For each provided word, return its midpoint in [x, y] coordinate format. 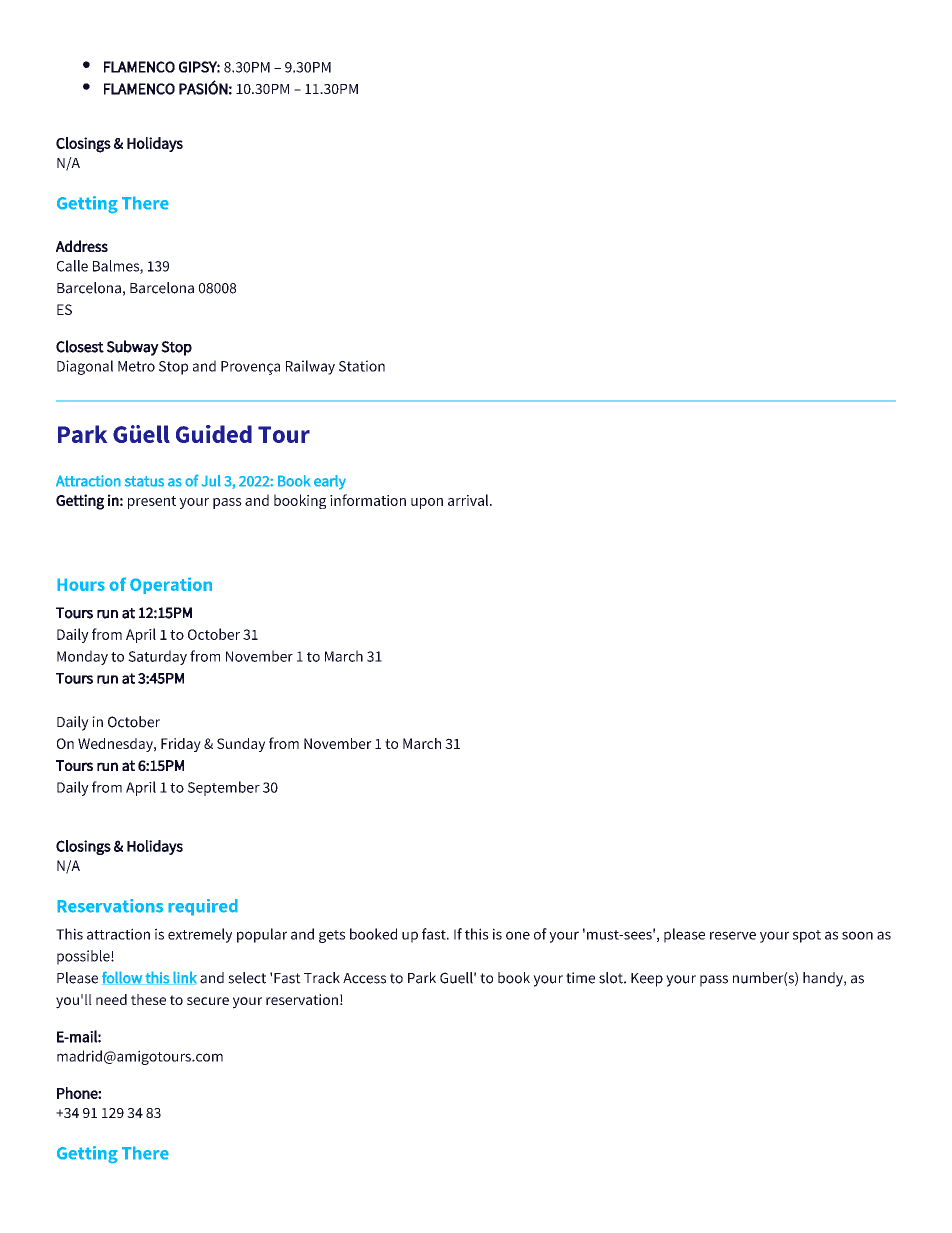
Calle [72, 266]
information [368, 500]
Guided [214, 434]
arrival [469, 500]
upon [427, 503]
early [330, 482]
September [224, 788]
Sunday [241, 745]
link [184, 978]
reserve [733, 935]
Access [364, 978]
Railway [310, 367]
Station [362, 366]
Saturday [157, 657]
